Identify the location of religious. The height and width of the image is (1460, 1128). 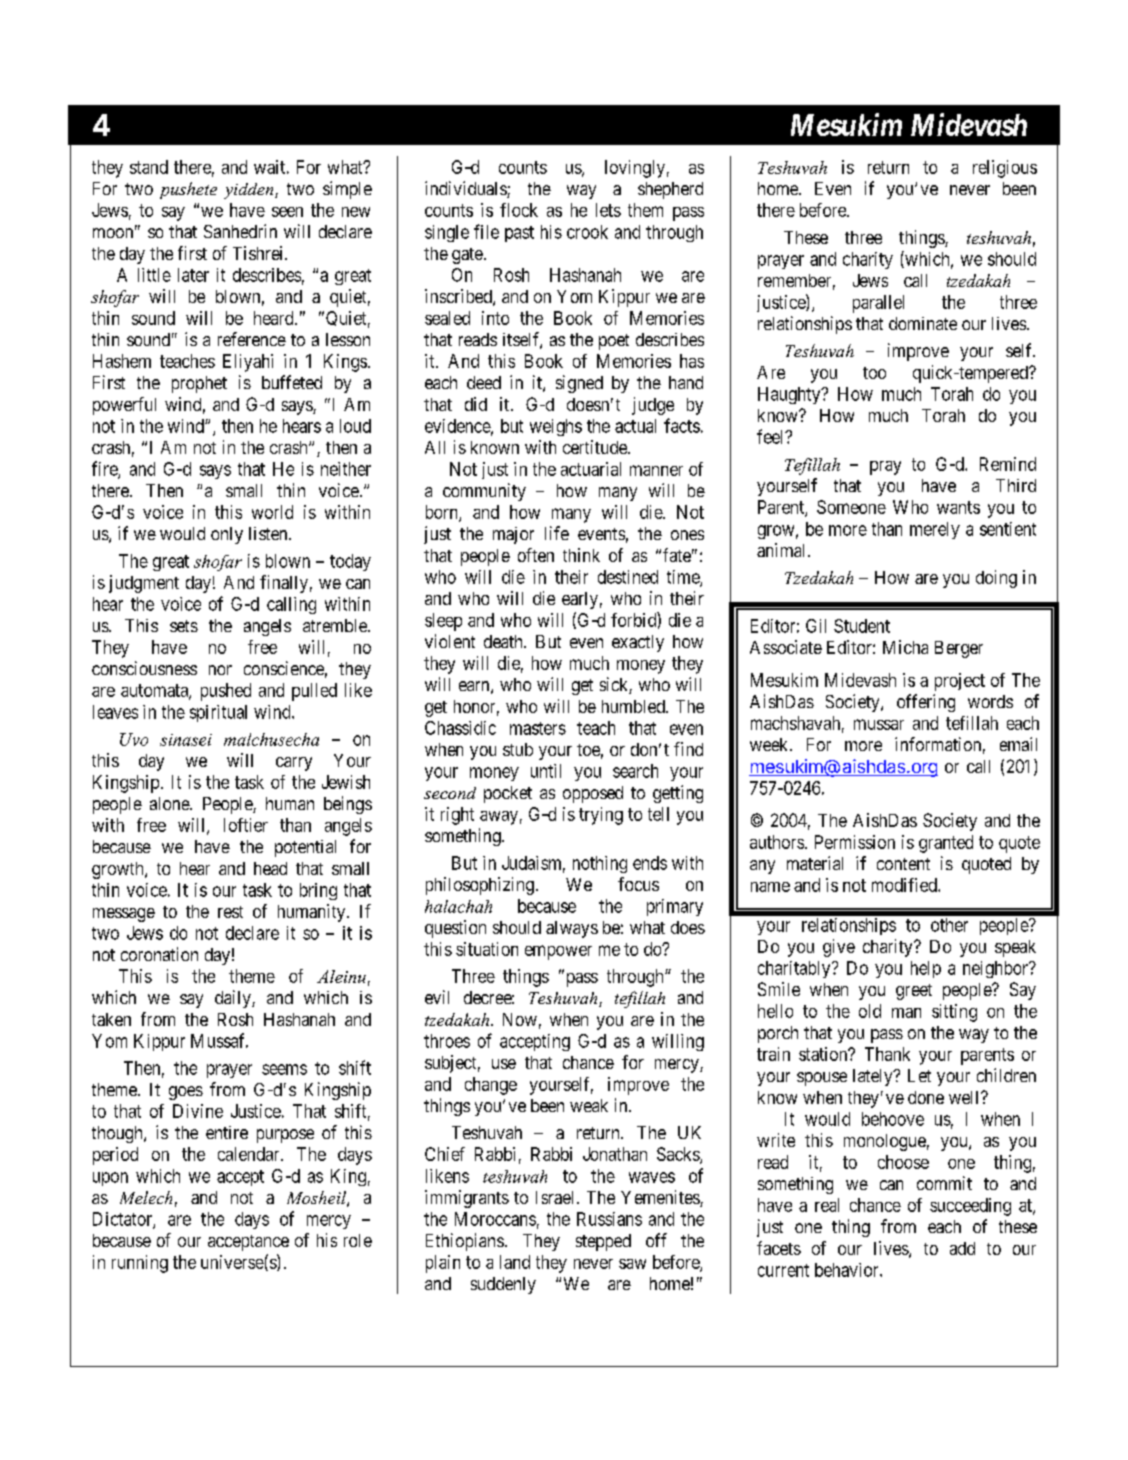
(1005, 169).
